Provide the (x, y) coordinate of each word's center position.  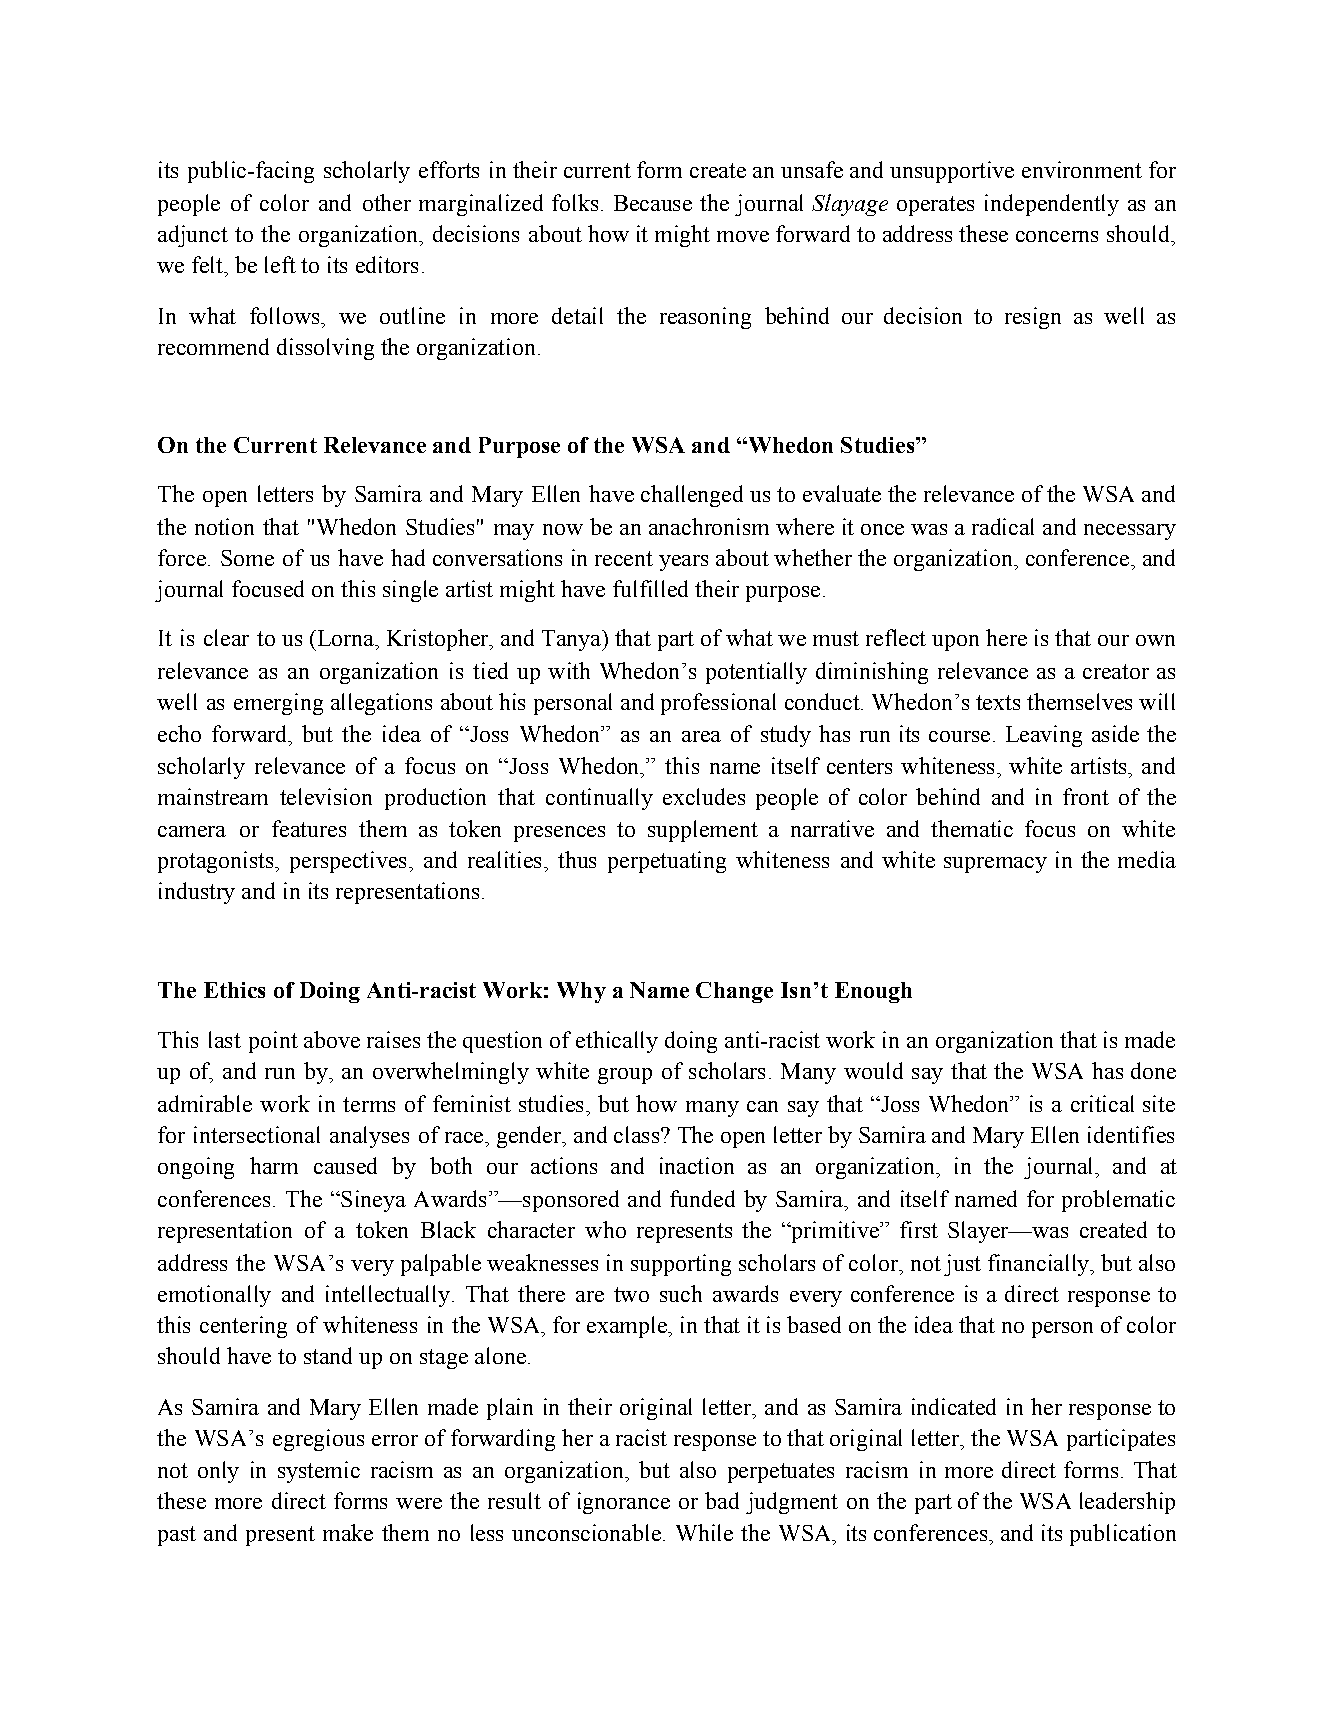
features (309, 828)
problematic (1118, 1201)
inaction (697, 1165)
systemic (319, 1472)
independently (1052, 205)
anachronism (709, 526)
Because (653, 203)
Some (247, 558)
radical (1003, 526)
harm (274, 1165)
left (280, 264)
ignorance (624, 1503)
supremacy (995, 865)
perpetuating (667, 862)
